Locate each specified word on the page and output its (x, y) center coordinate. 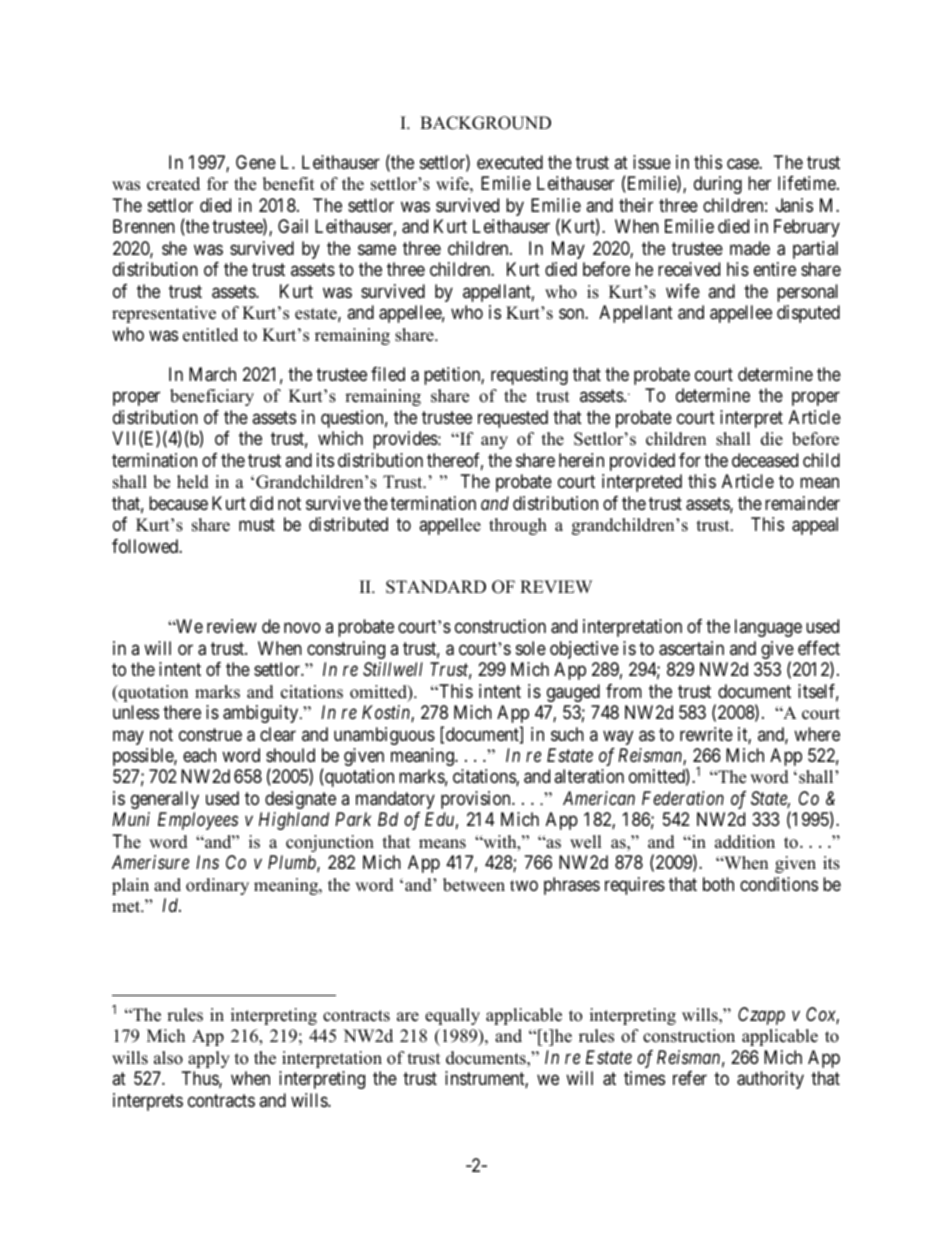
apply (209, 1059)
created (173, 184)
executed (510, 162)
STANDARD (436, 587)
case (743, 164)
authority (770, 1080)
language (768, 628)
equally (452, 1016)
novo (302, 628)
